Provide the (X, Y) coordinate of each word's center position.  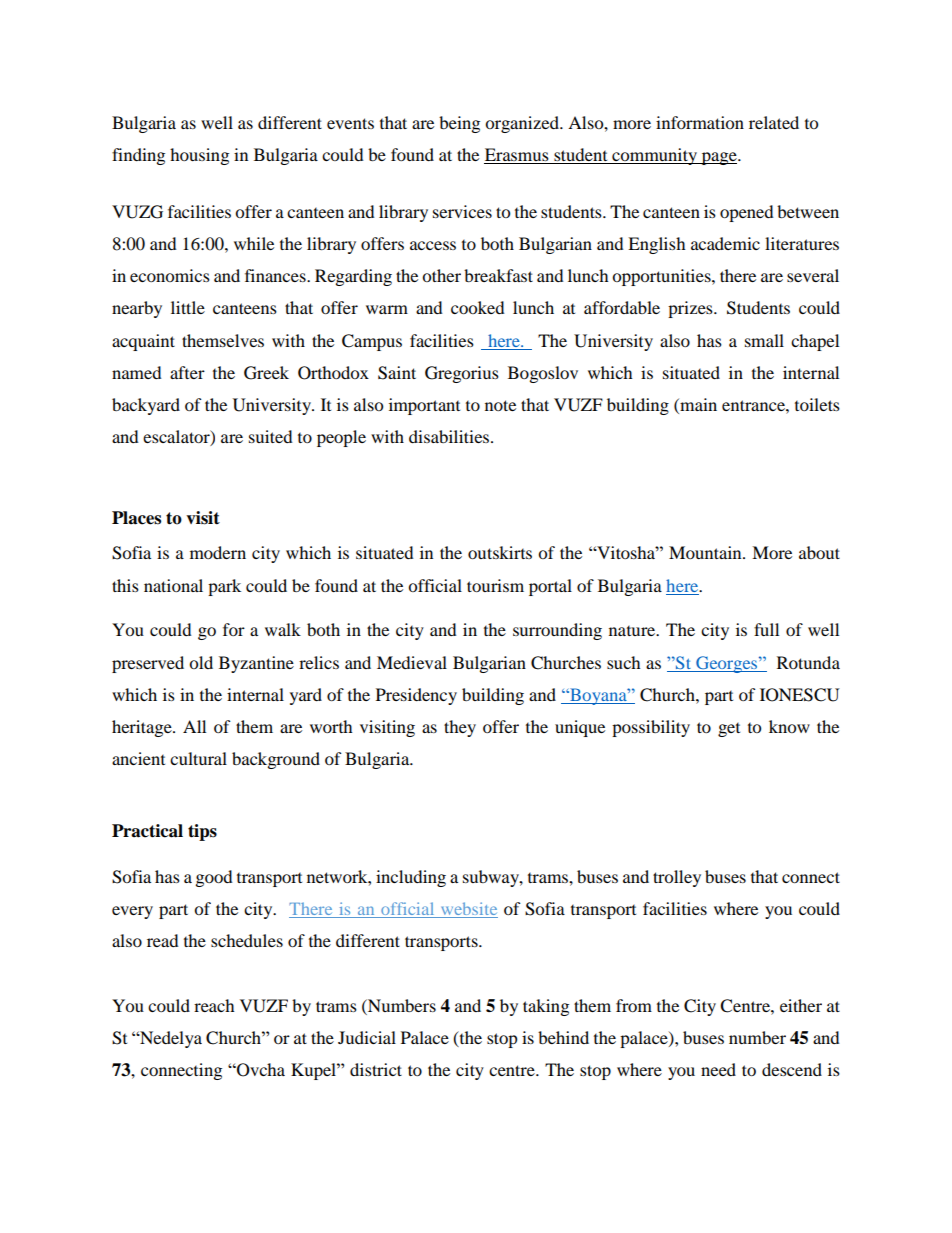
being (459, 124)
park (224, 587)
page (719, 158)
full (766, 629)
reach (214, 1005)
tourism (495, 585)
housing (199, 156)
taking (546, 1007)
